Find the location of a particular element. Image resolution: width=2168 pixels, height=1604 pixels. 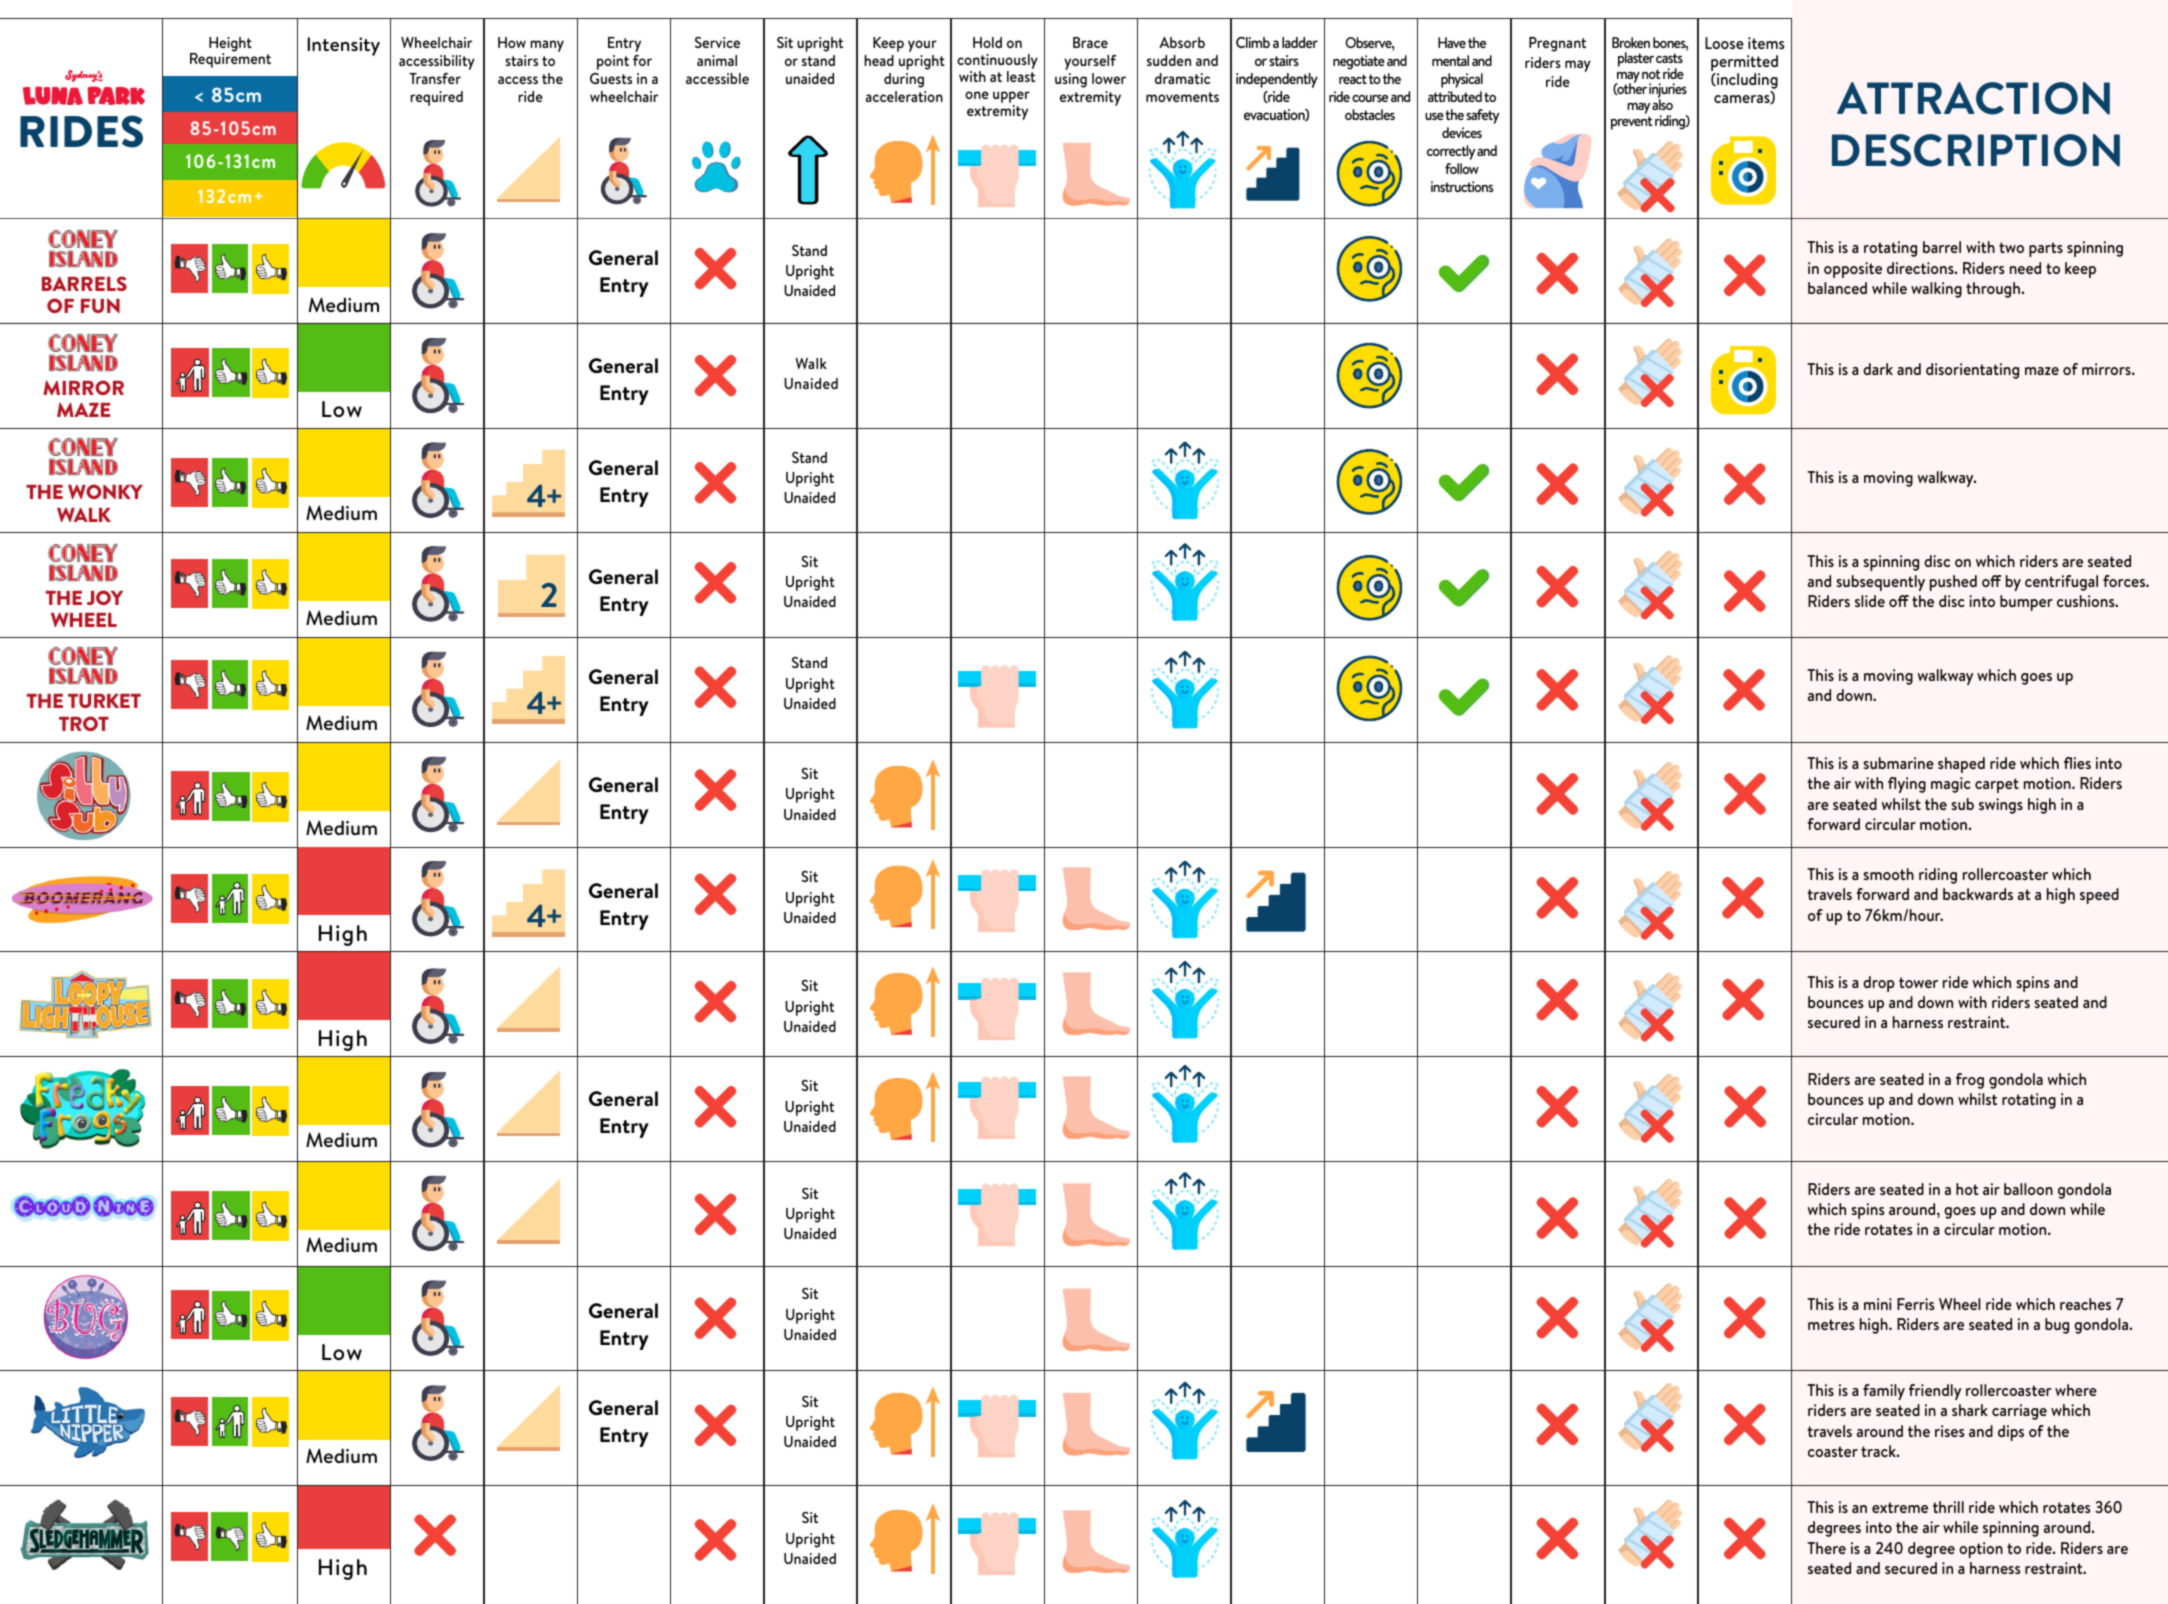

WONKY is located at coordinates (105, 491).
